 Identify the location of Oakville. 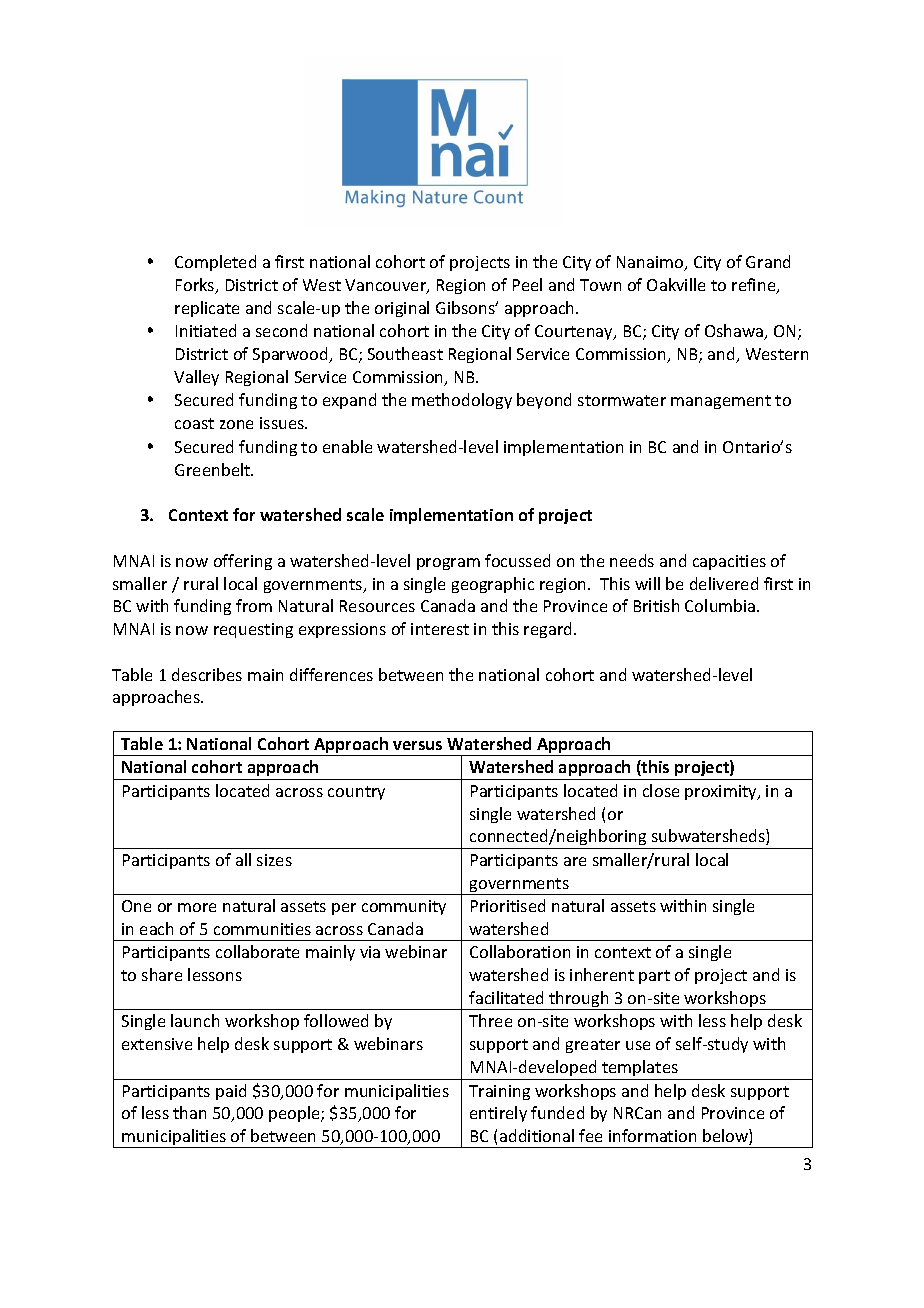
(676, 284).
